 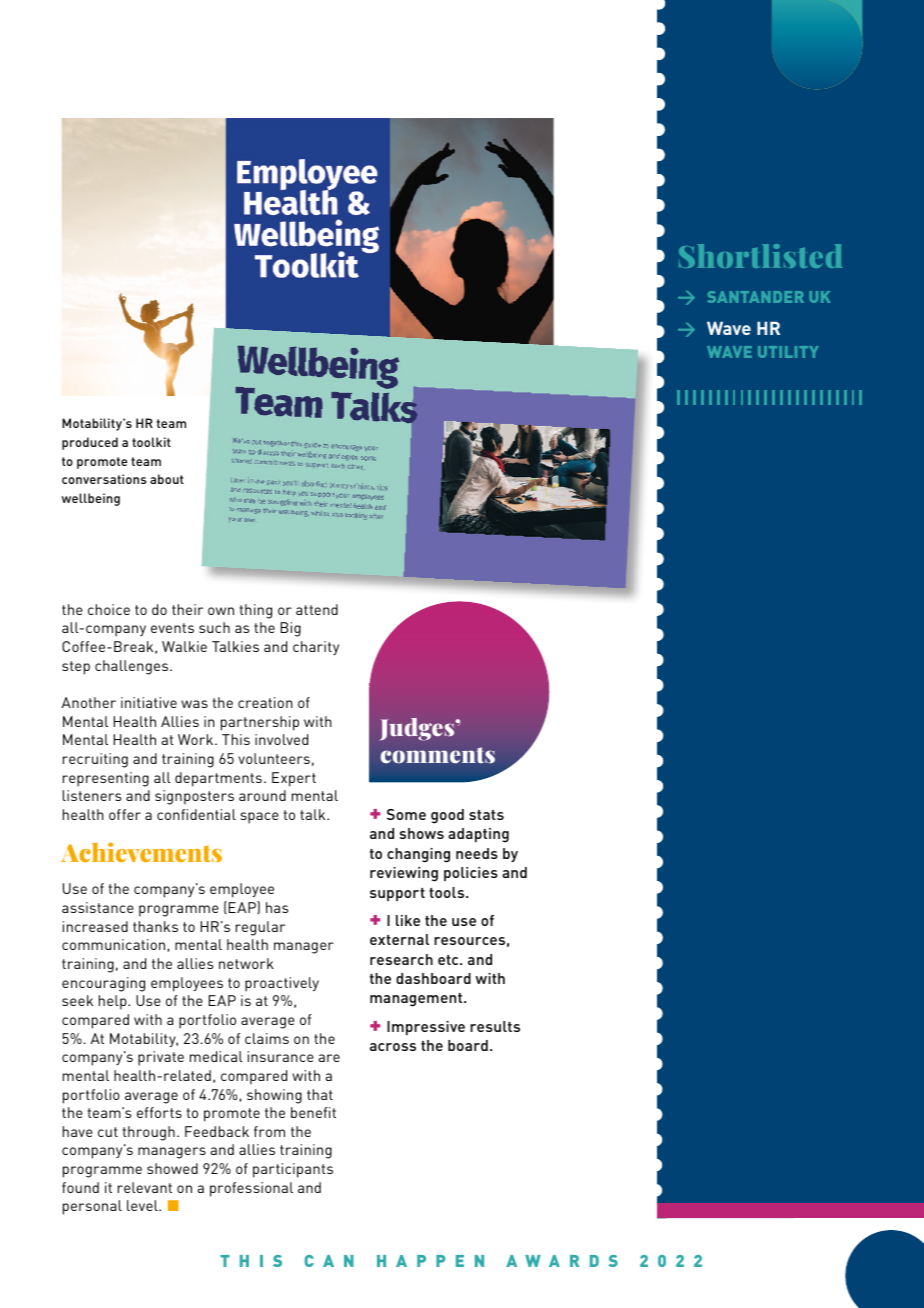 I want to click on Shortlisted, so click(x=761, y=256).
